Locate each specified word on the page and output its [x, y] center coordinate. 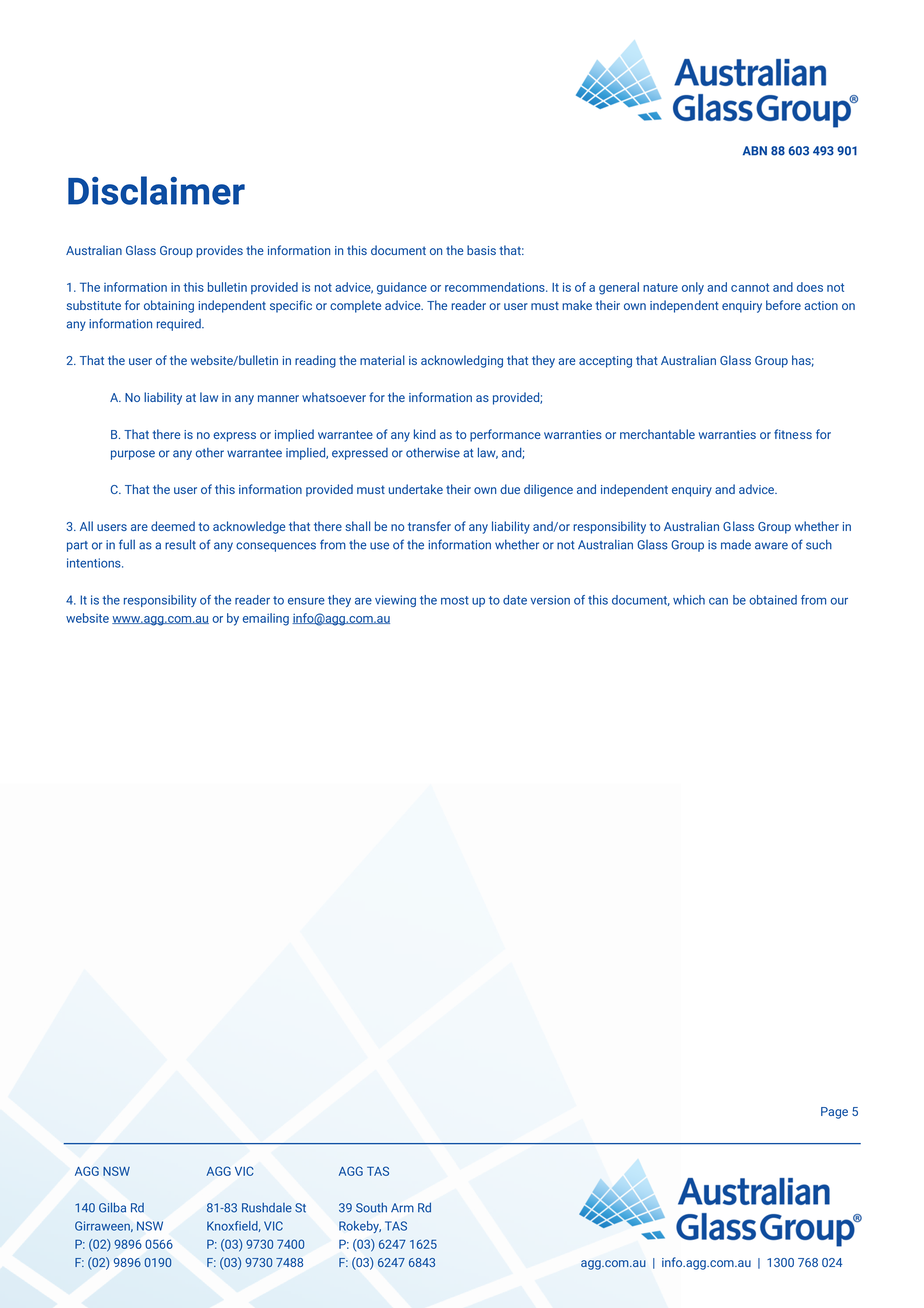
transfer [429, 526]
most [455, 600]
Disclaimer [156, 190]
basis [481, 250]
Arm [402, 1207]
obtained [773, 600]
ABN [755, 151]
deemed [173, 526]
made [736, 544]
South [371, 1208]
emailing [266, 619]
